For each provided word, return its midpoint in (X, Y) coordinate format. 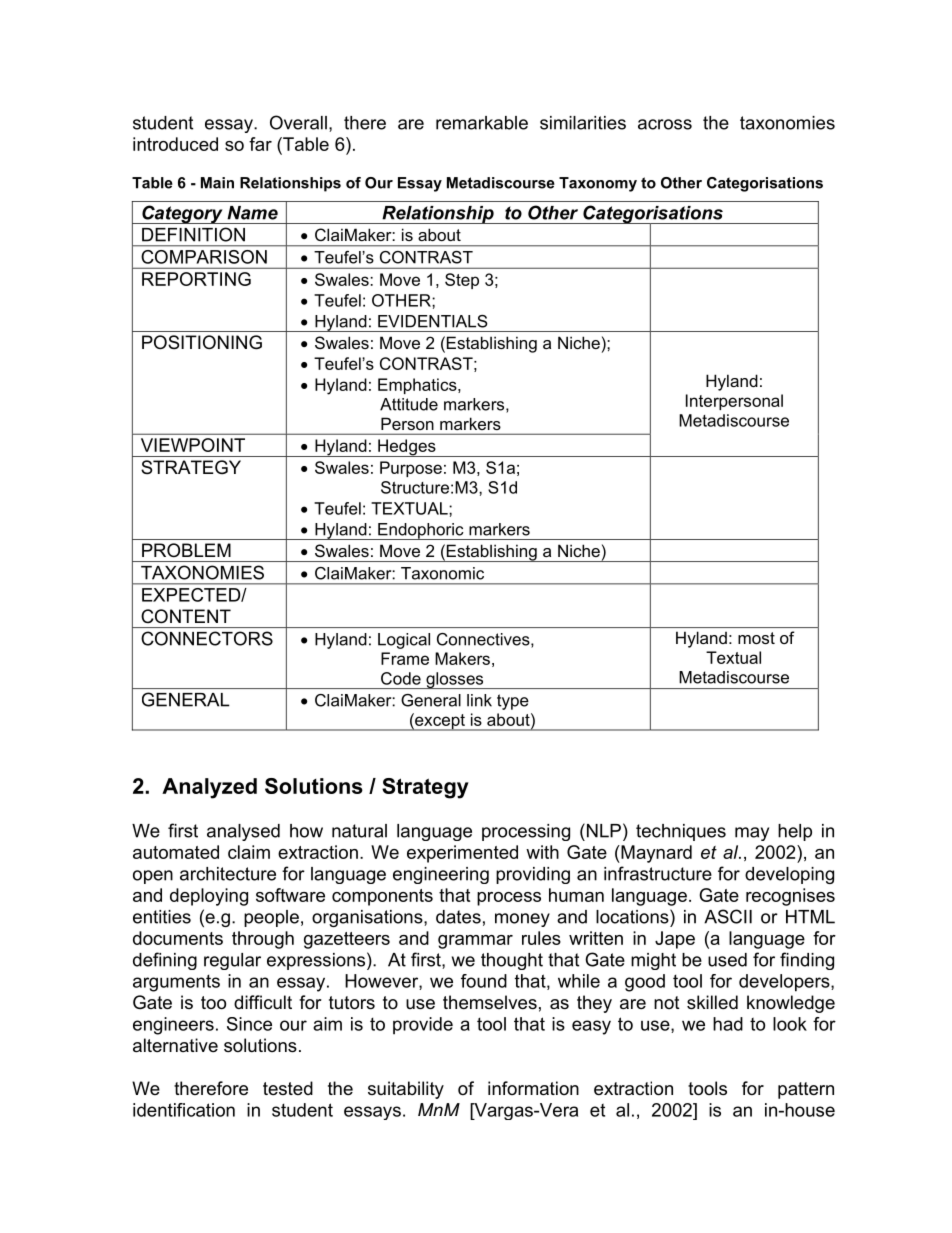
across (665, 124)
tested (288, 1088)
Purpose (411, 469)
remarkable (482, 123)
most (756, 638)
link (479, 700)
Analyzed (209, 788)
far (260, 144)
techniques (681, 832)
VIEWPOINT (193, 445)
